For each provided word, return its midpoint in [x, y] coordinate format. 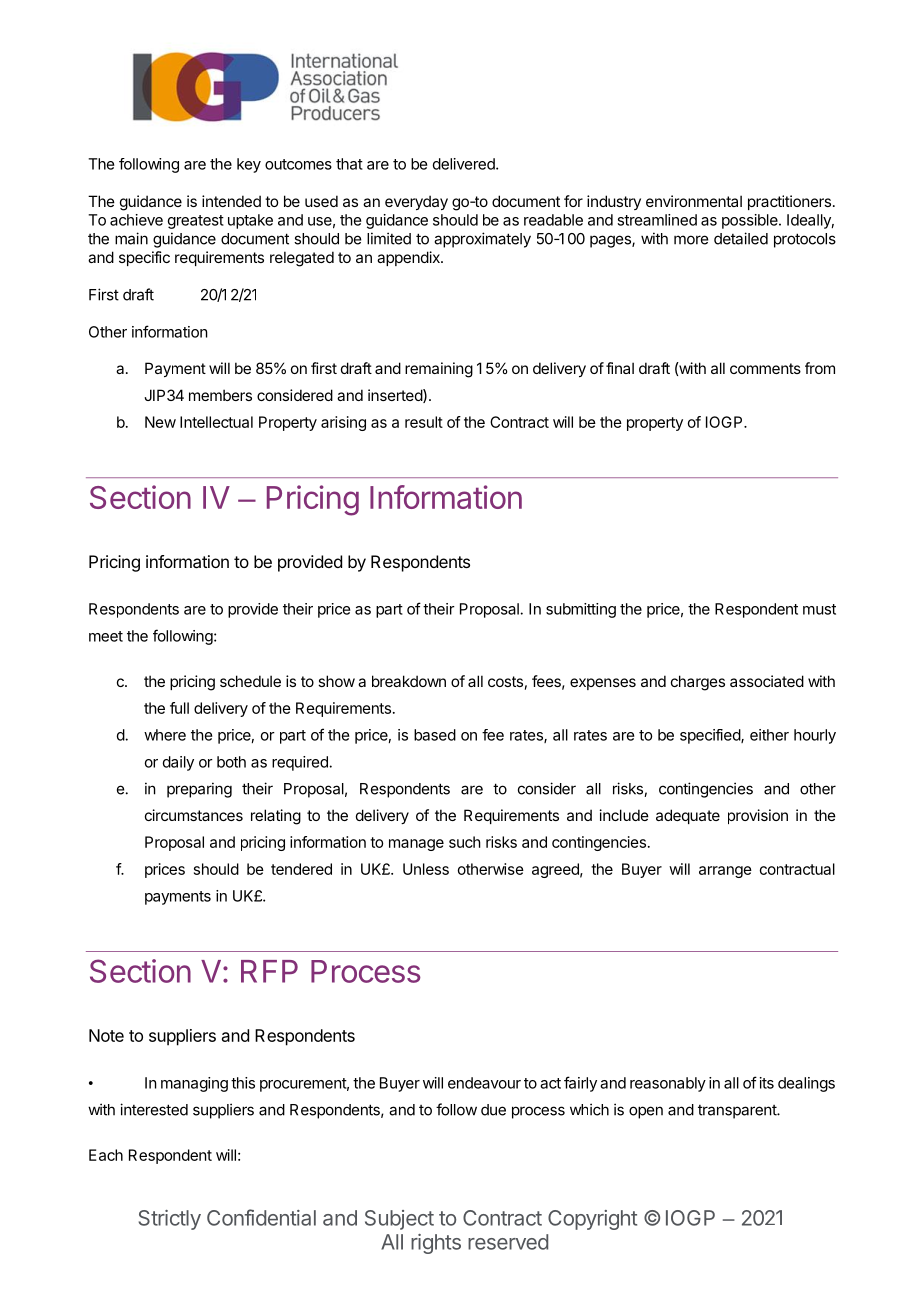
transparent [738, 1112]
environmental [694, 201]
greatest [196, 222]
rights [436, 1244]
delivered [465, 164]
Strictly [170, 1220]
